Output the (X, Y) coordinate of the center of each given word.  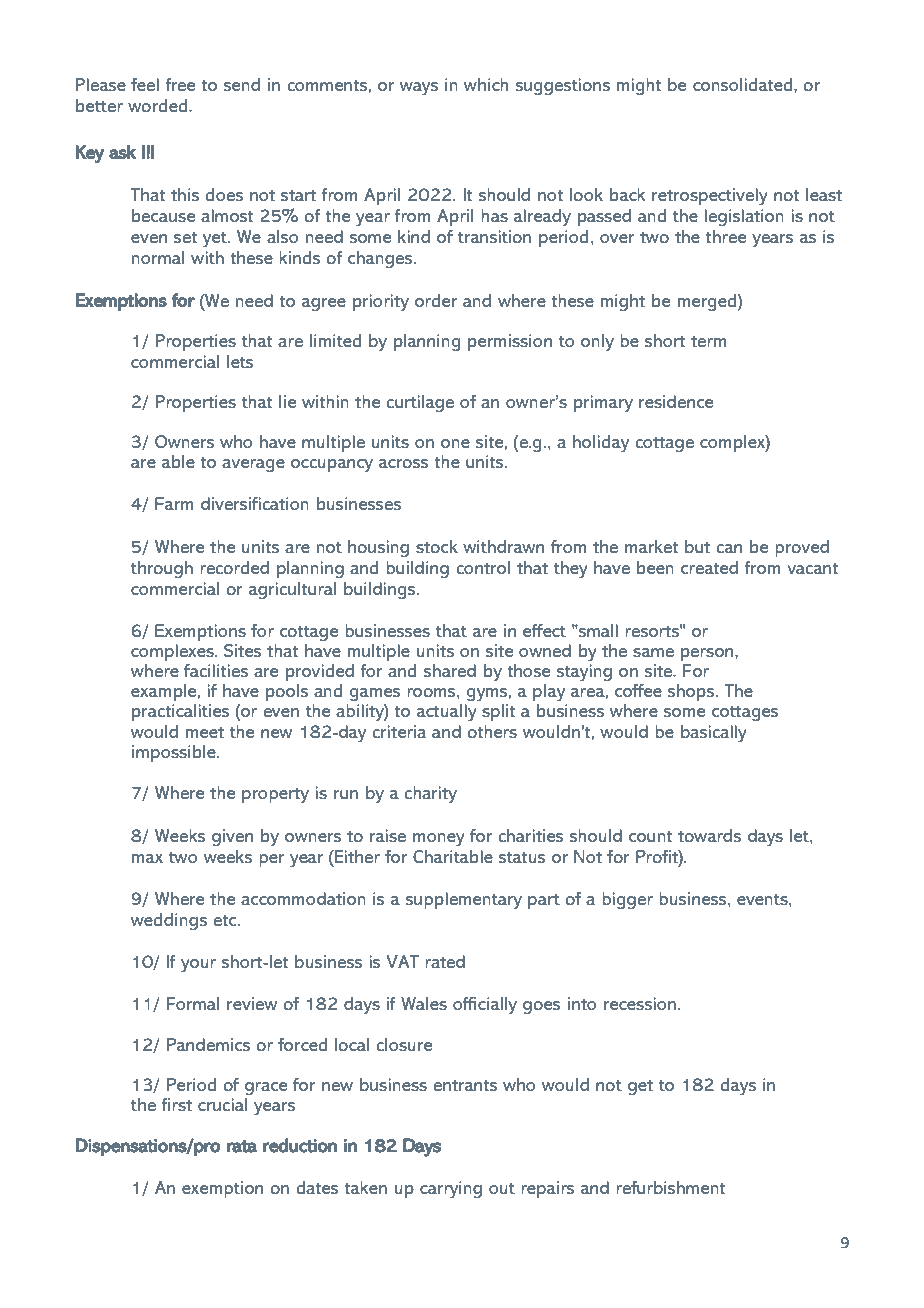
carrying (451, 1190)
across (404, 464)
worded (159, 106)
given (232, 838)
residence (676, 402)
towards (709, 836)
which (486, 85)
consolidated (744, 85)
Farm (174, 504)
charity (430, 795)
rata (242, 1146)
